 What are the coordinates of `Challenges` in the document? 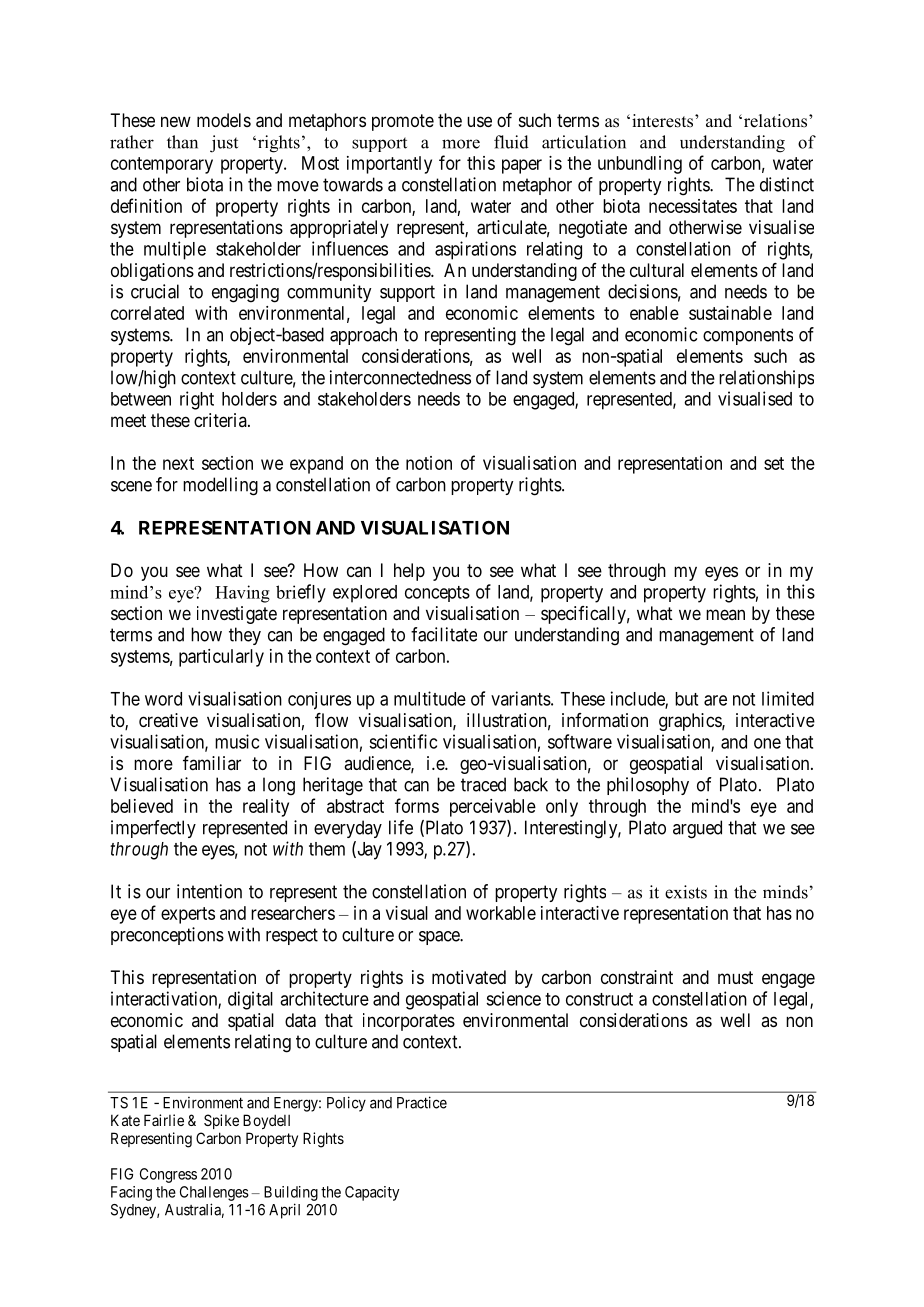 It's located at (214, 1193).
